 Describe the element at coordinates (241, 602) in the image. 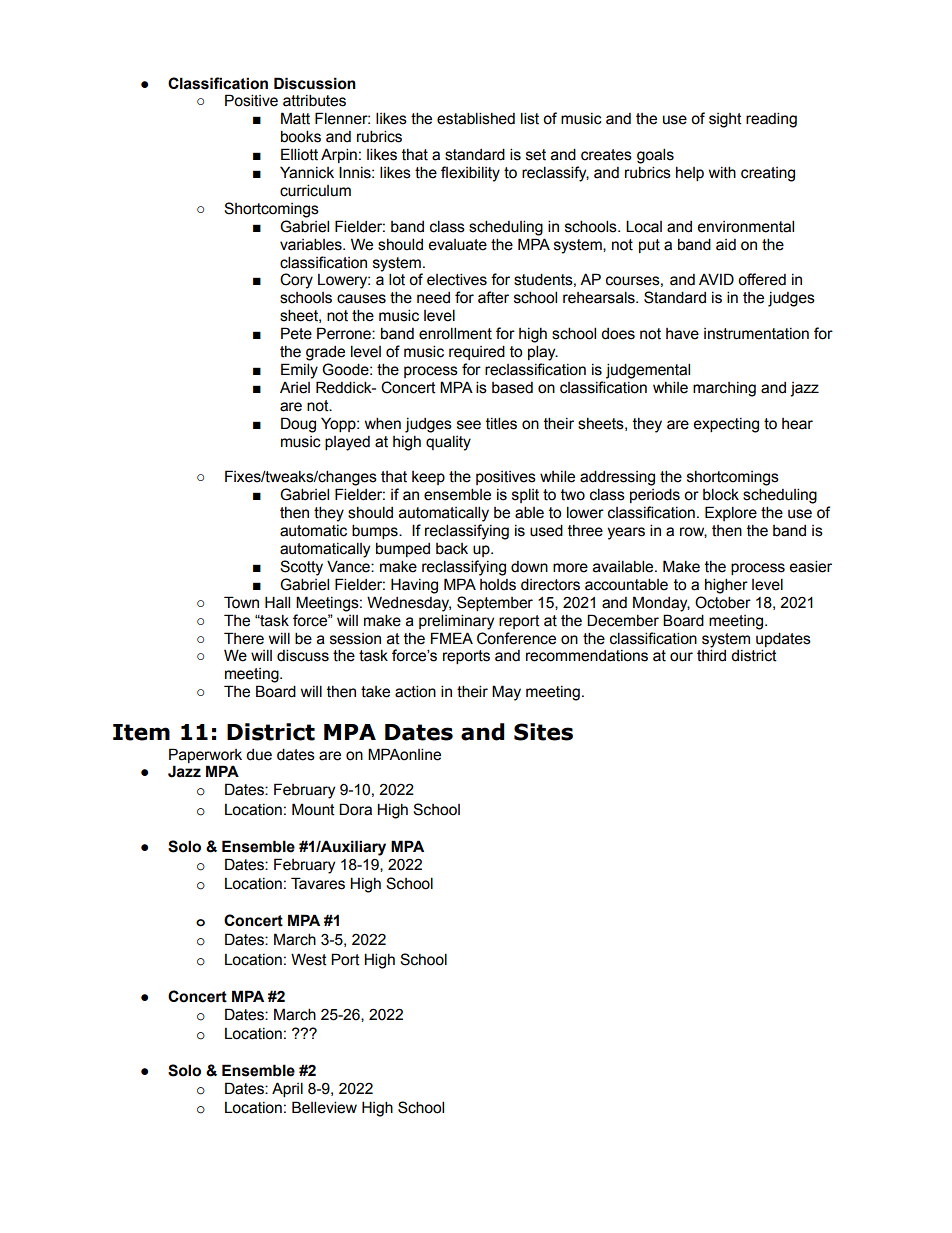

I see `Town` at that location.
